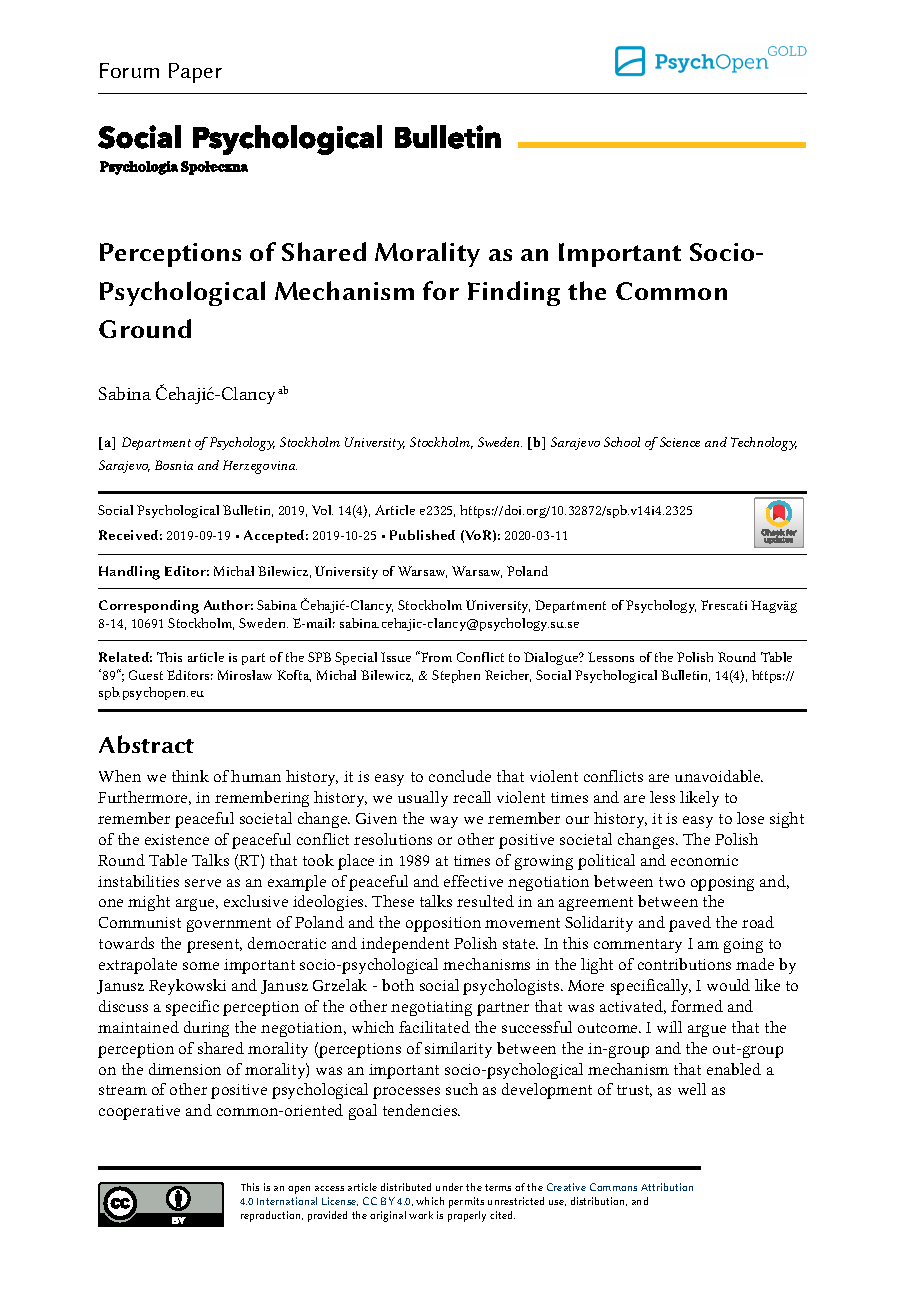 The width and height of the screenshot is (905, 1316). I want to click on reproduction, so click(272, 1216).
